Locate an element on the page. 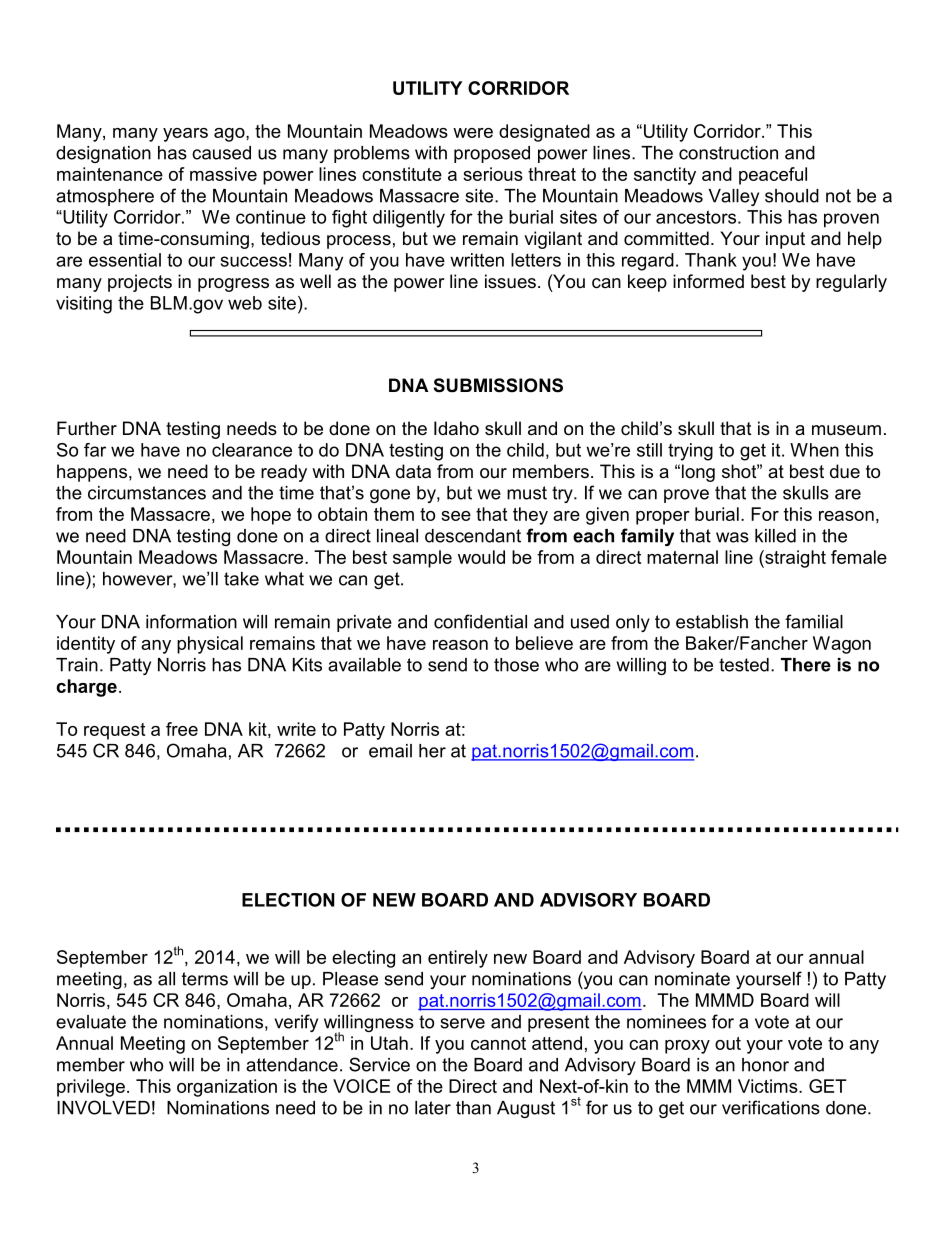  descendant is located at coordinates (473, 536).
